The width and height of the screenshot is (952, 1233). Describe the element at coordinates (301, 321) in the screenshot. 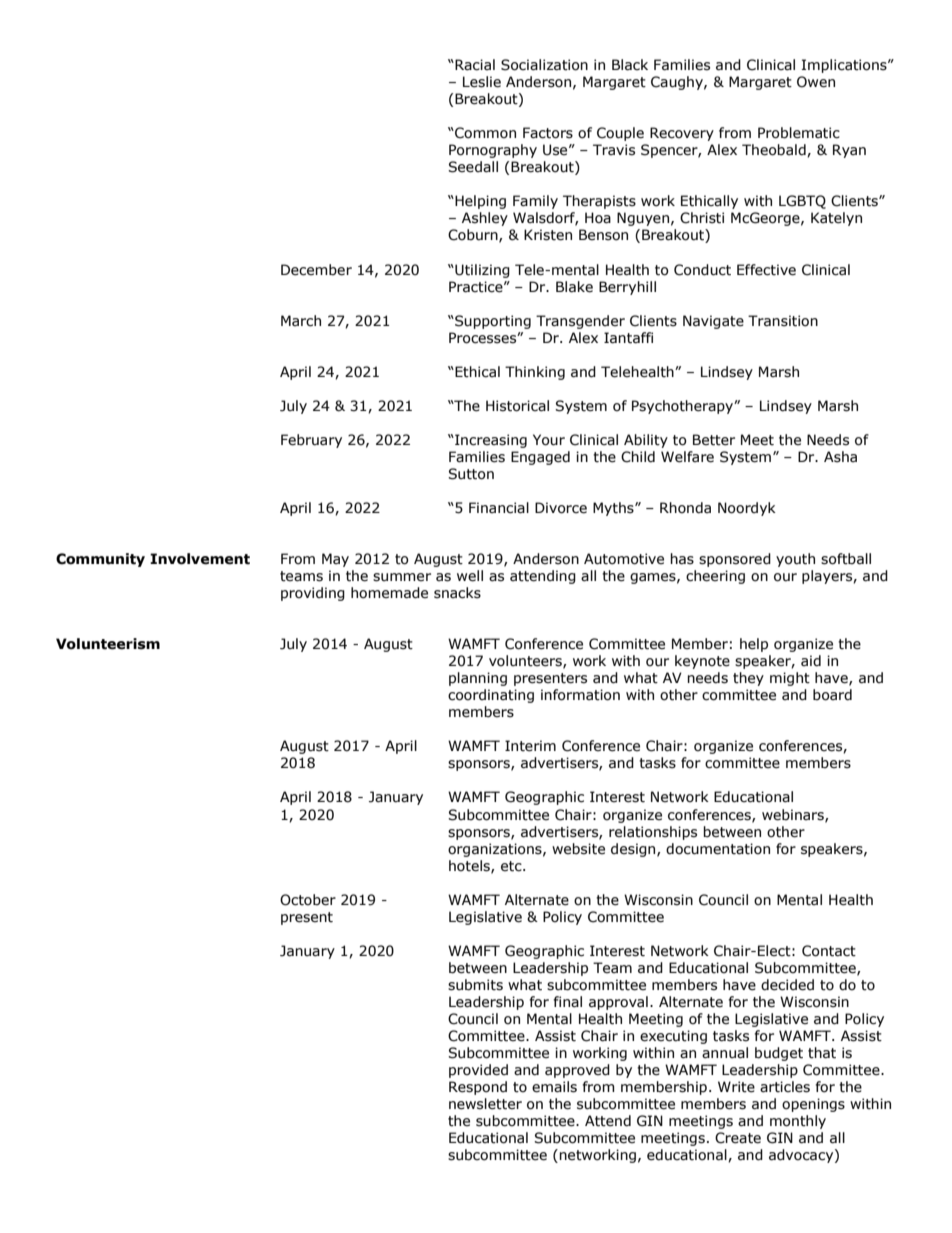

I see `March` at that location.
